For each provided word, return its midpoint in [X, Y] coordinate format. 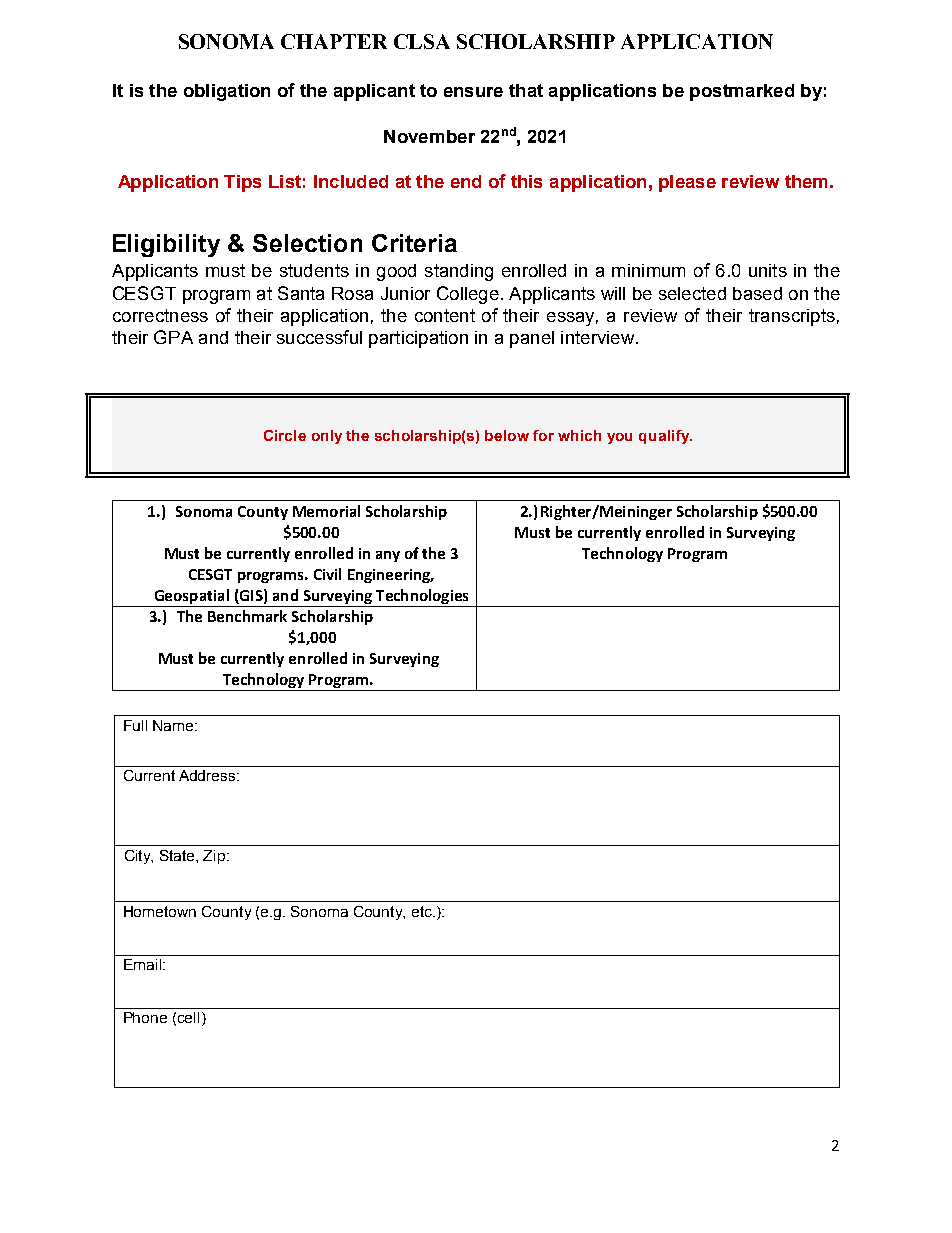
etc [423, 911]
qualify [665, 437]
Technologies [422, 596]
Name [174, 725]
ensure [473, 92]
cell [188, 1017]
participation [418, 339]
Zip [215, 857]
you [619, 438]
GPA [173, 337]
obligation [227, 92]
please [687, 183]
